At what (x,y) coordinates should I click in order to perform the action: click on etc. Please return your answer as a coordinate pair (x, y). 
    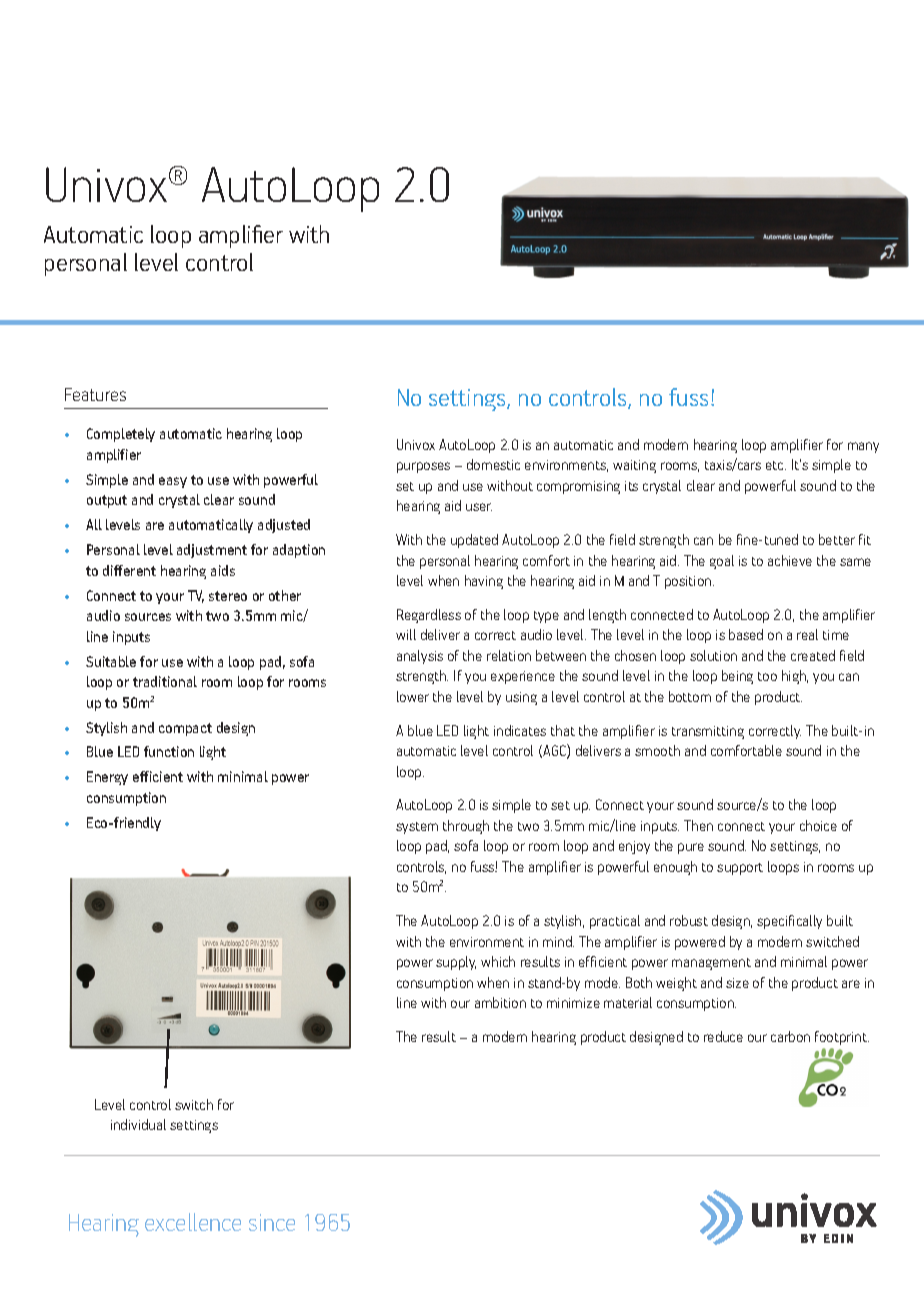
    Looking at the image, I should click on (776, 465).
